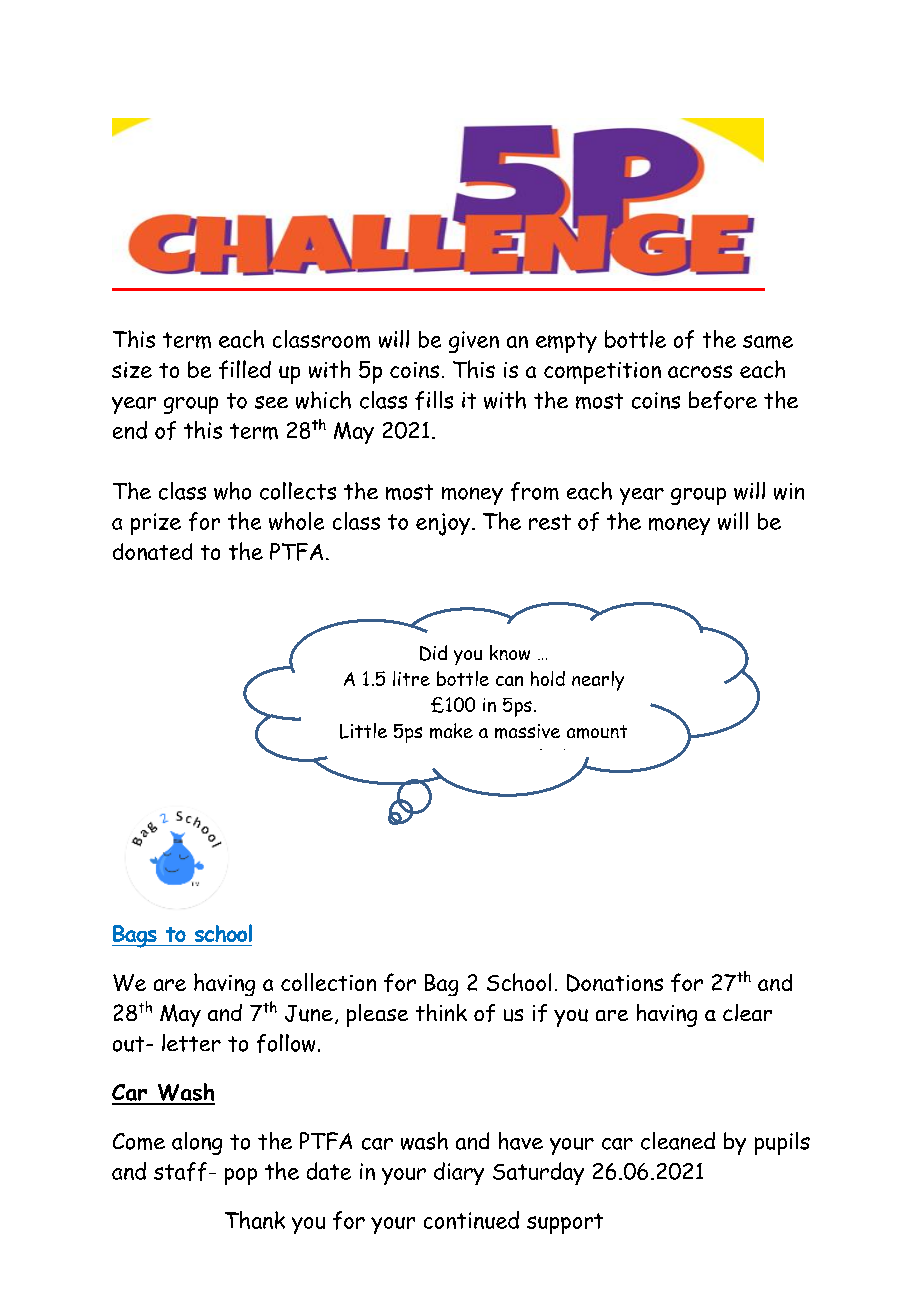 The height and width of the document is (1308, 924). What do you see at coordinates (255, 1220) in the document?
I see `Thank` at bounding box center [255, 1220].
